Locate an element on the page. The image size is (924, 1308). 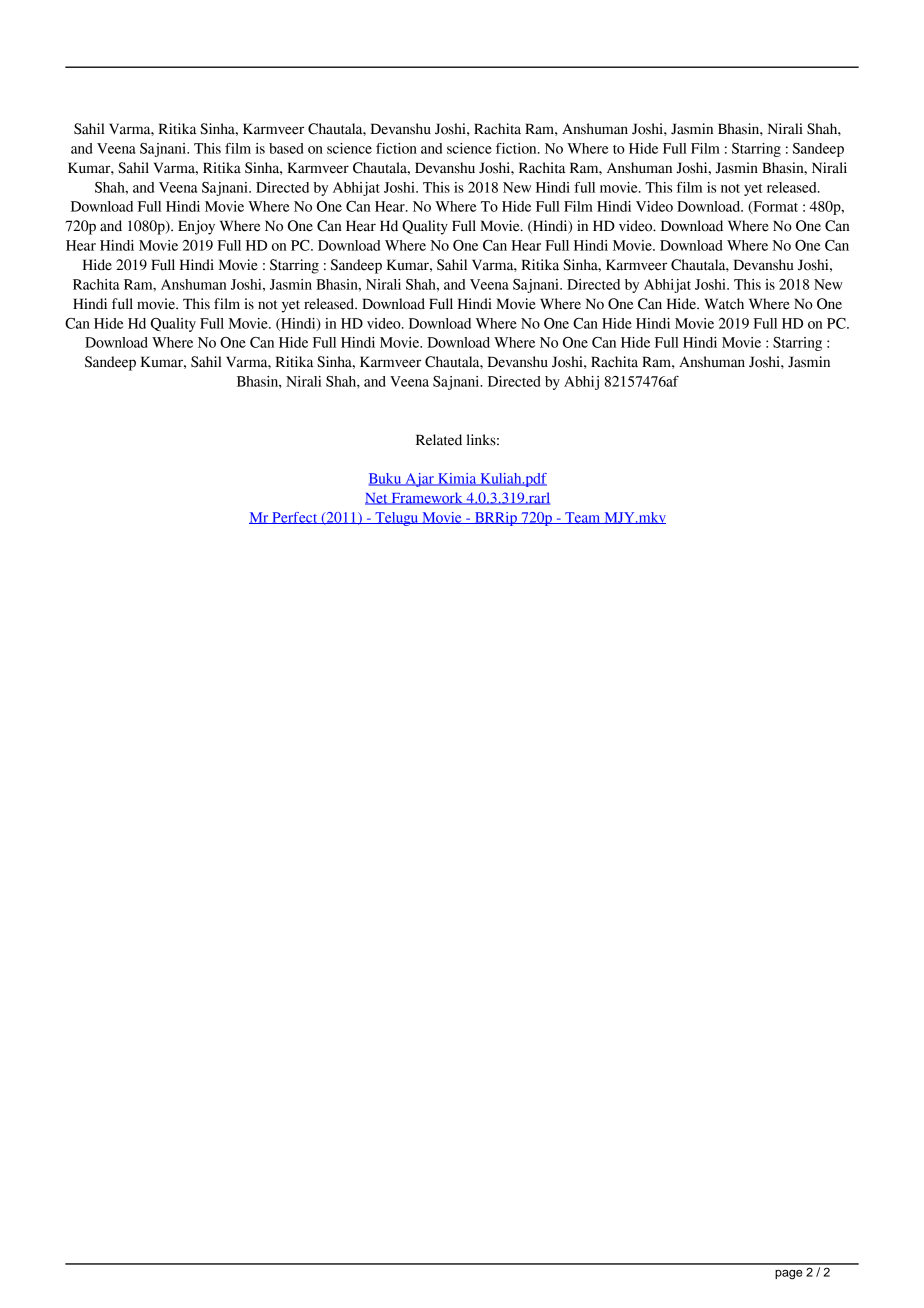
Framework is located at coordinates (427, 498).
